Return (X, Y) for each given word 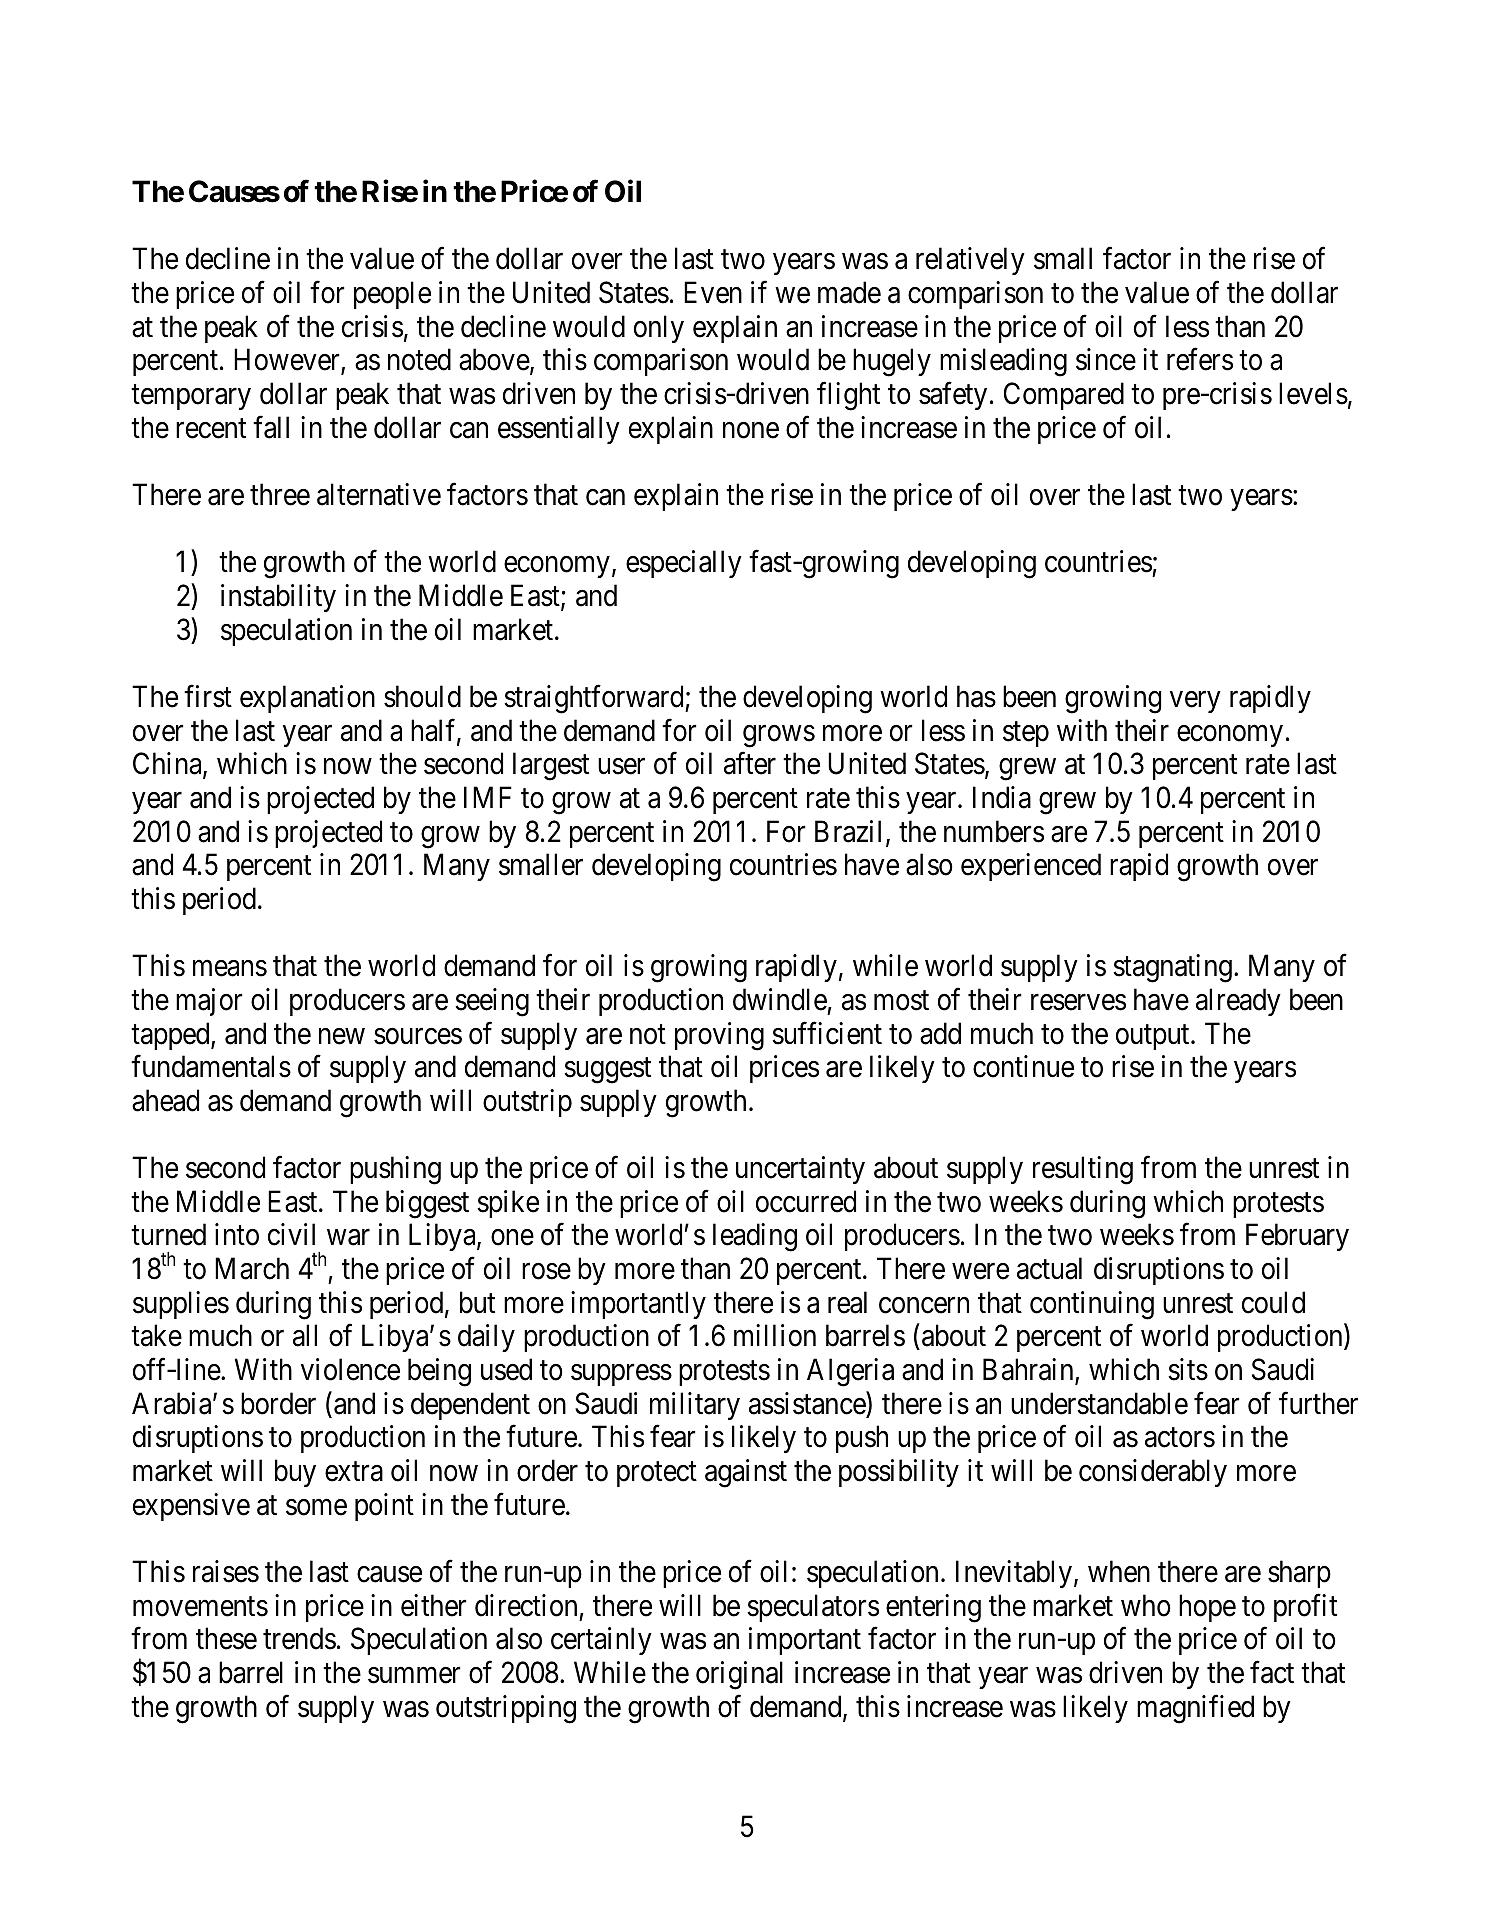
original (739, 1675)
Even (713, 293)
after (750, 763)
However (288, 361)
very (1195, 702)
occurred (806, 1201)
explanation (307, 699)
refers (1200, 359)
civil (291, 1235)
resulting (1083, 1170)
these (226, 1638)
